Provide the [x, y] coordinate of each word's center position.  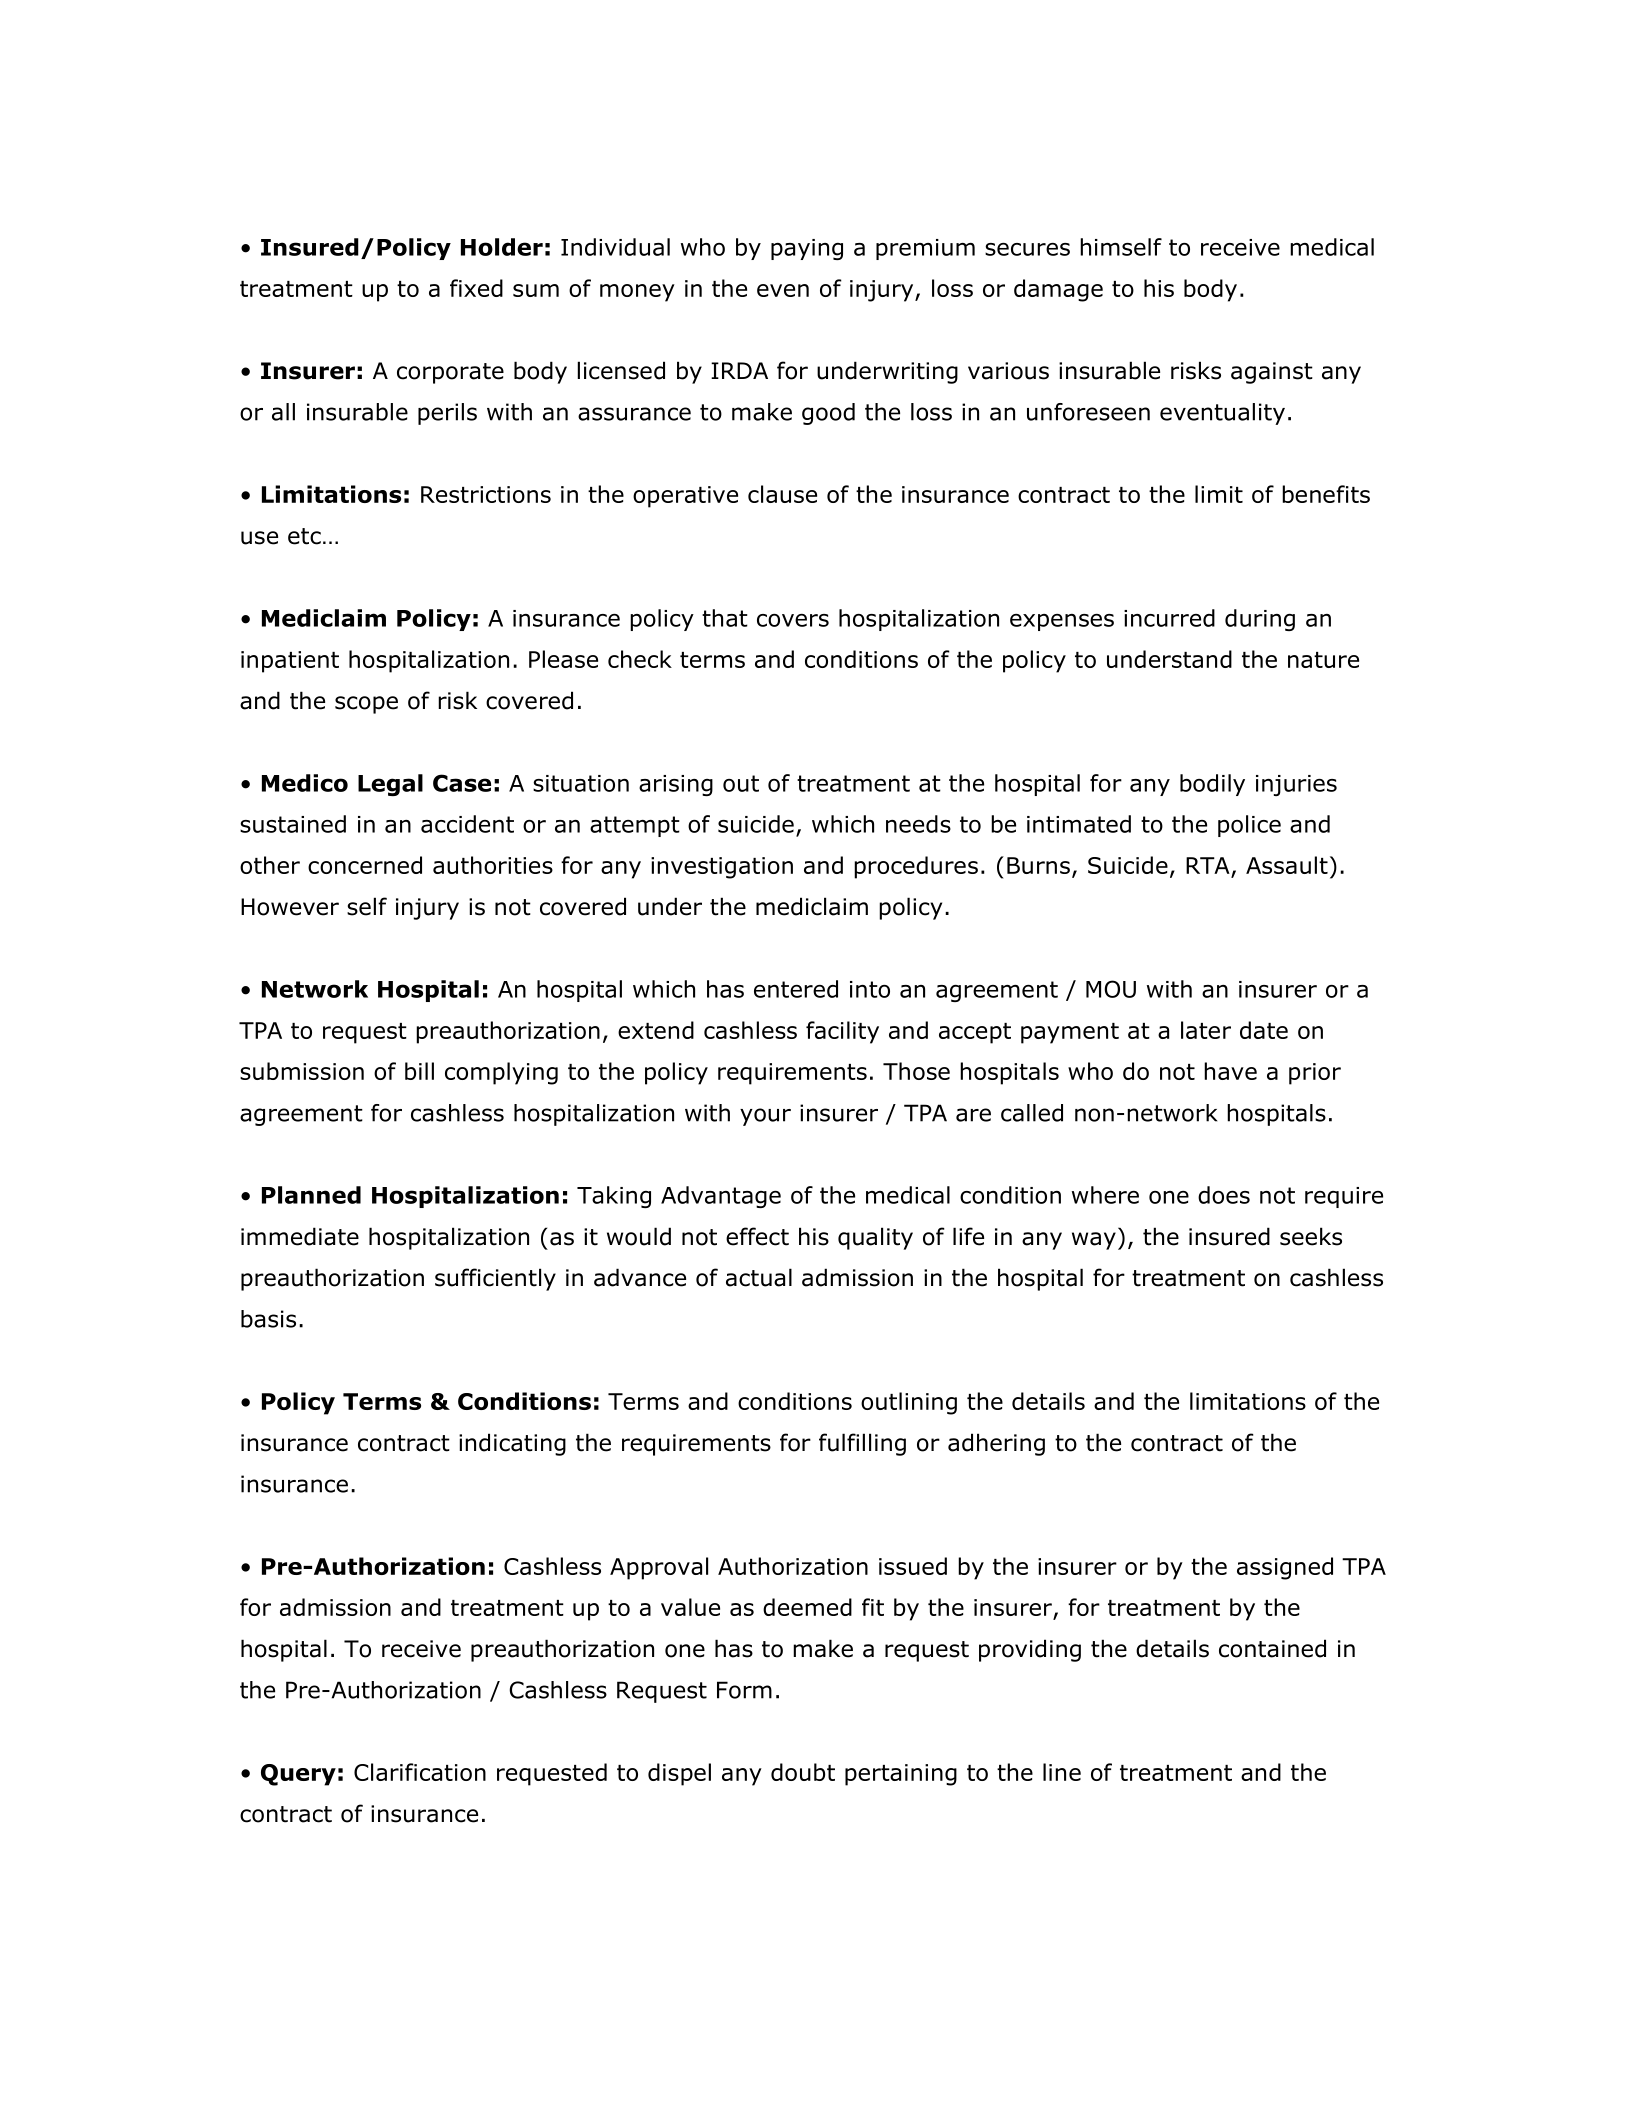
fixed [476, 288]
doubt [803, 1772]
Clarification [420, 1772]
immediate [300, 1236]
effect [757, 1236]
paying [807, 249]
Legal [390, 785]
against [1272, 373]
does [1224, 1195]
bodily [1212, 785]
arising [676, 785]
